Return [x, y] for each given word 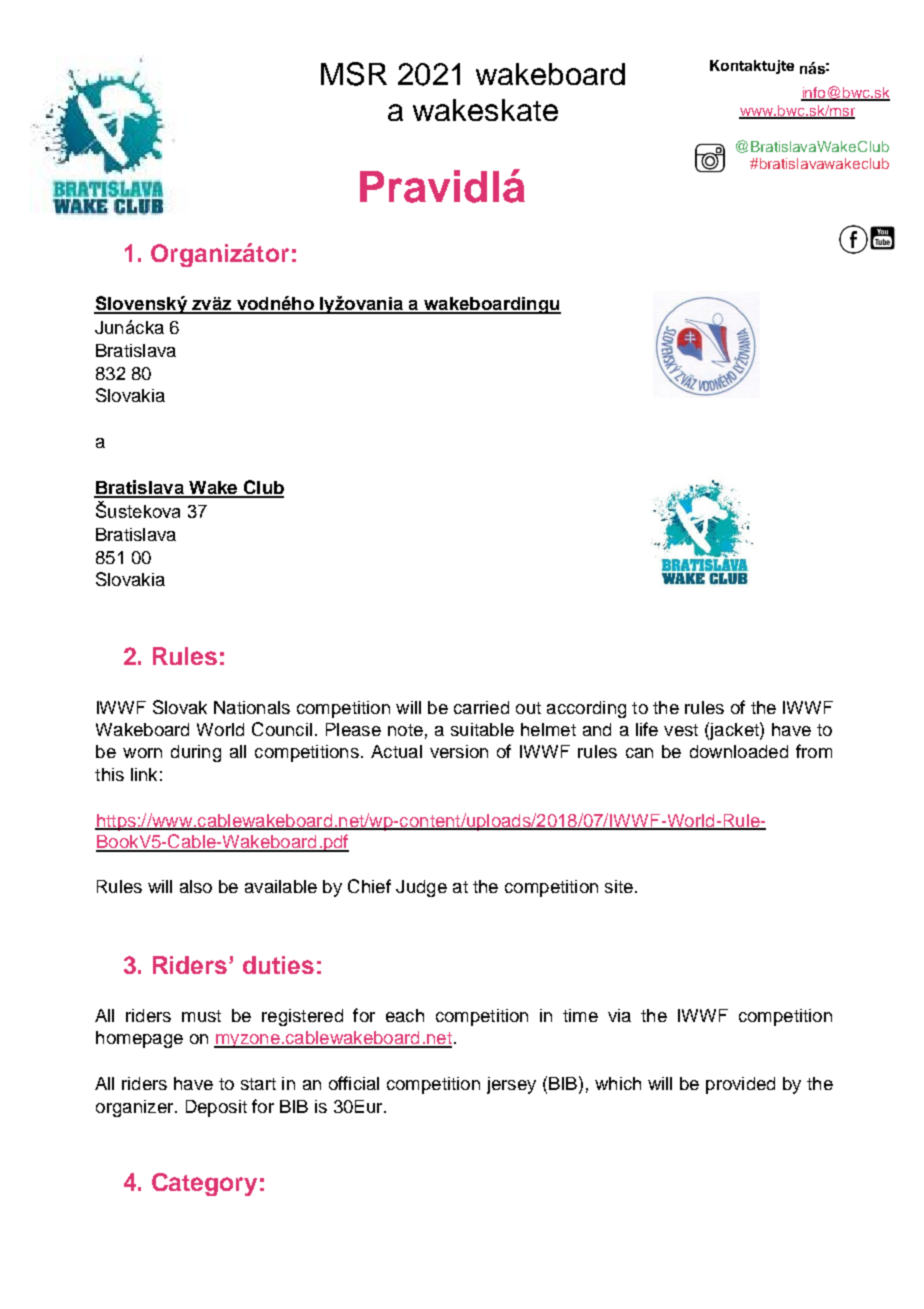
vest [681, 730]
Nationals [252, 707]
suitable [482, 729]
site [619, 886]
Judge [421, 888]
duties [278, 965]
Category [204, 1184]
